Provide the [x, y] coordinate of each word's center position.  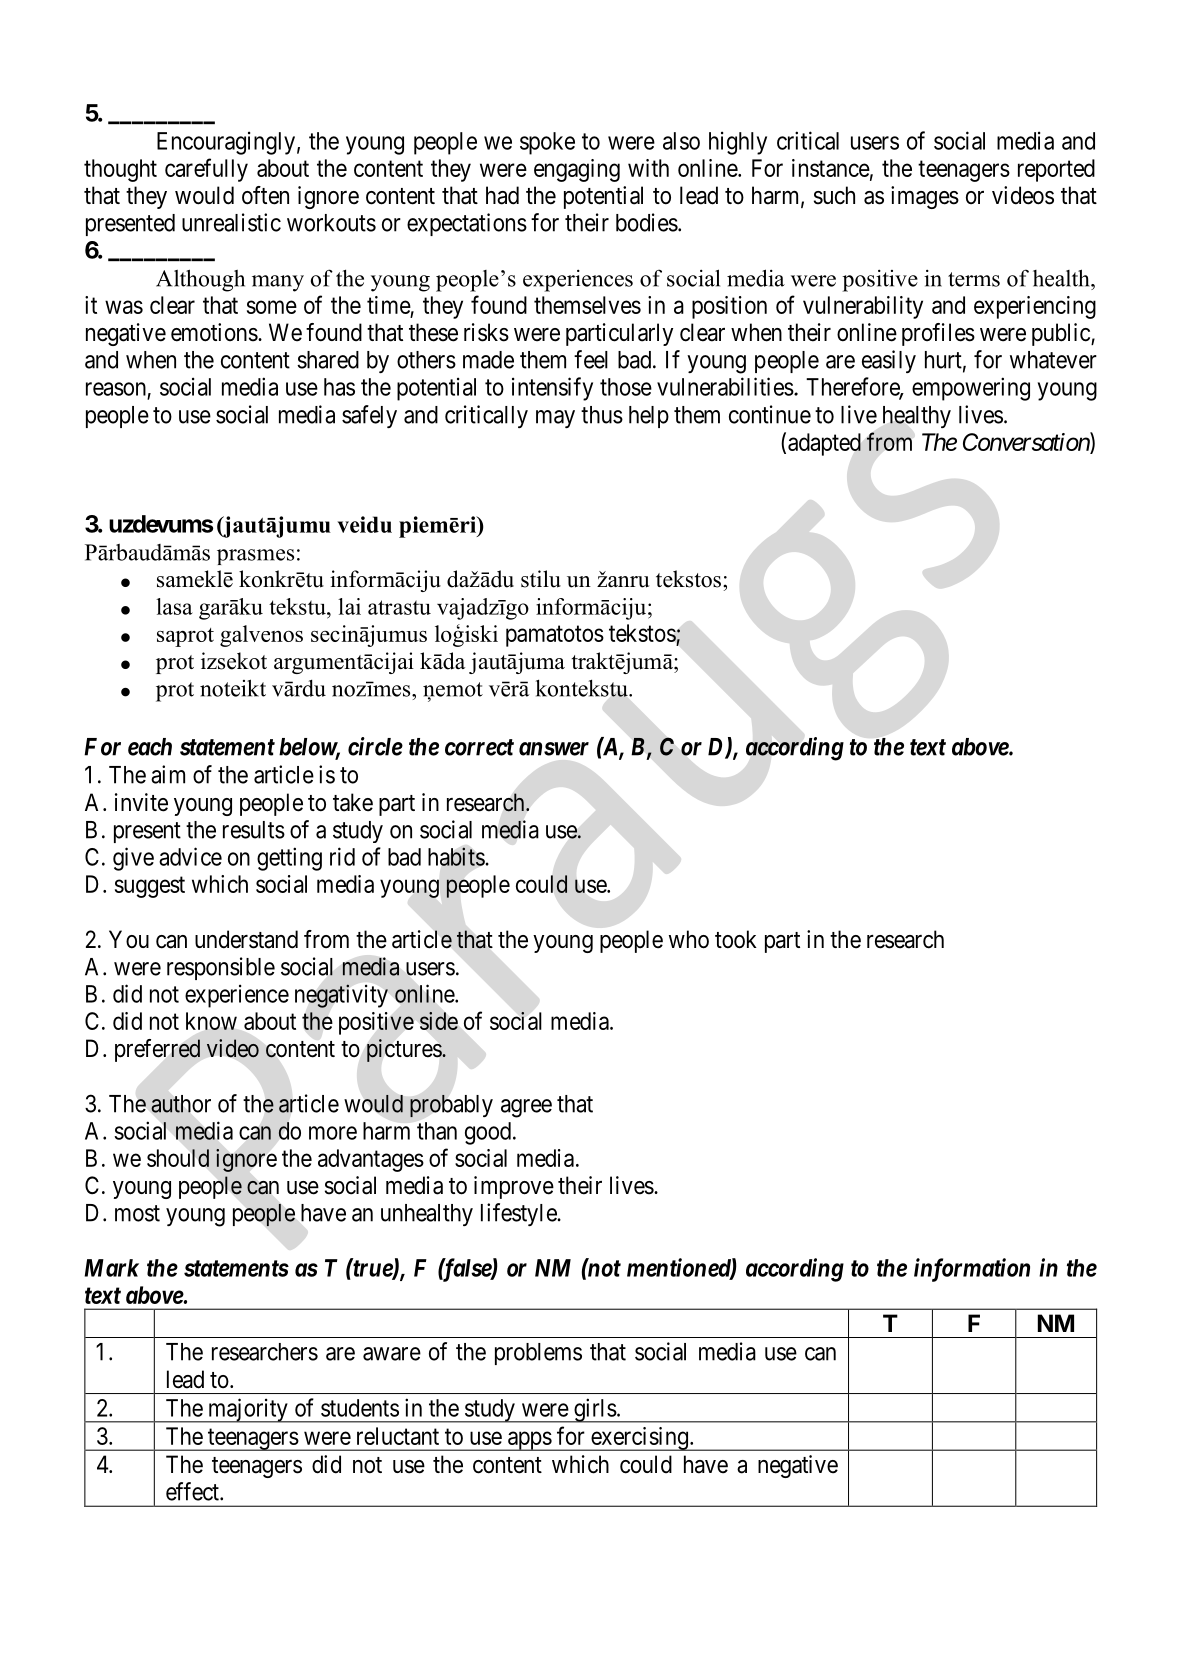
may [555, 419]
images [925, 197]
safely [369, 416]
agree [526, 1108]
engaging [577, 170]
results [254, 830]
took [736, 939]
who [689, 939]
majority [248, 1410]
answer [554, 749]
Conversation [1027, 443]
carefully [206, 170]
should [178, 1158]
